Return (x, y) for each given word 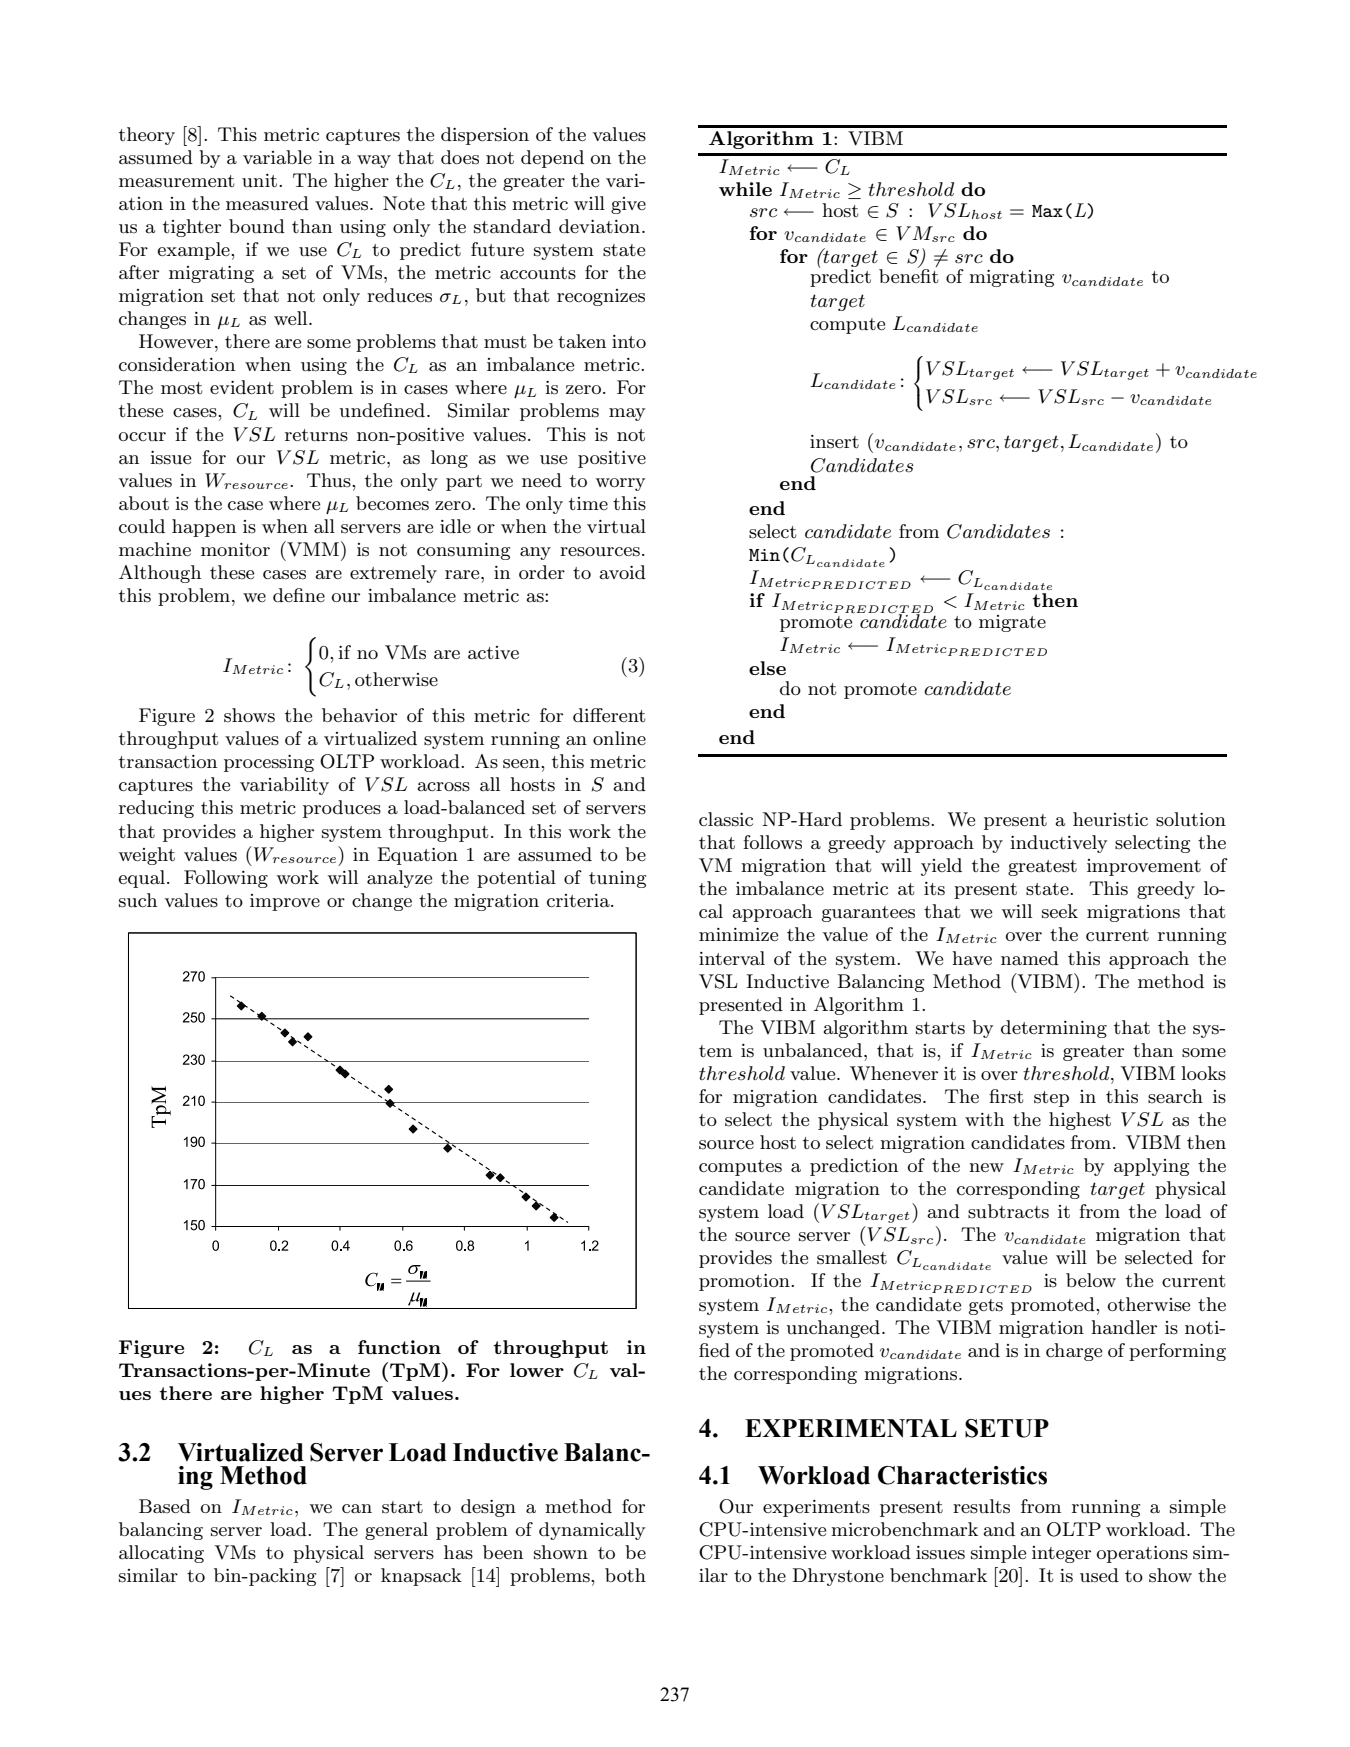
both (625, 1575)
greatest (1042, 868)
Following (226, 879)
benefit (909, 275)
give (628, 205)
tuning (617, 879)
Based (165, 1506)
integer (1061, 1554)
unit (259, 180)
